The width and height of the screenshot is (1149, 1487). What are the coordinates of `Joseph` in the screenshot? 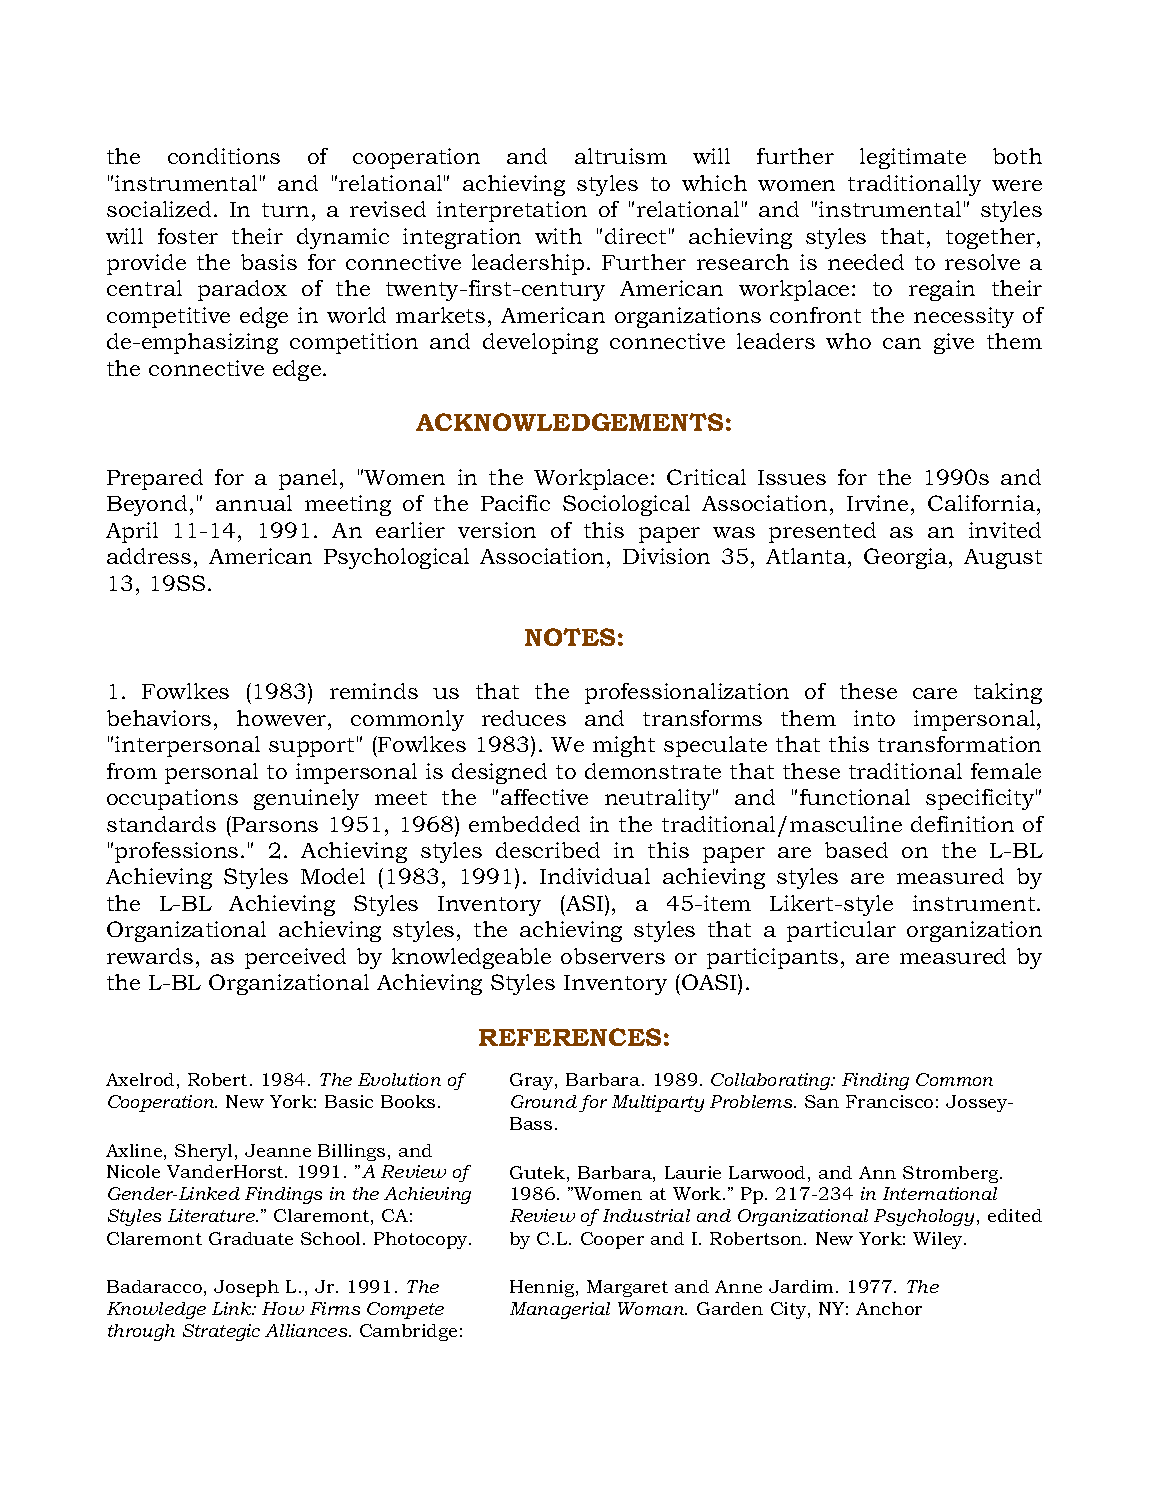 It's located at (246, 1288).
